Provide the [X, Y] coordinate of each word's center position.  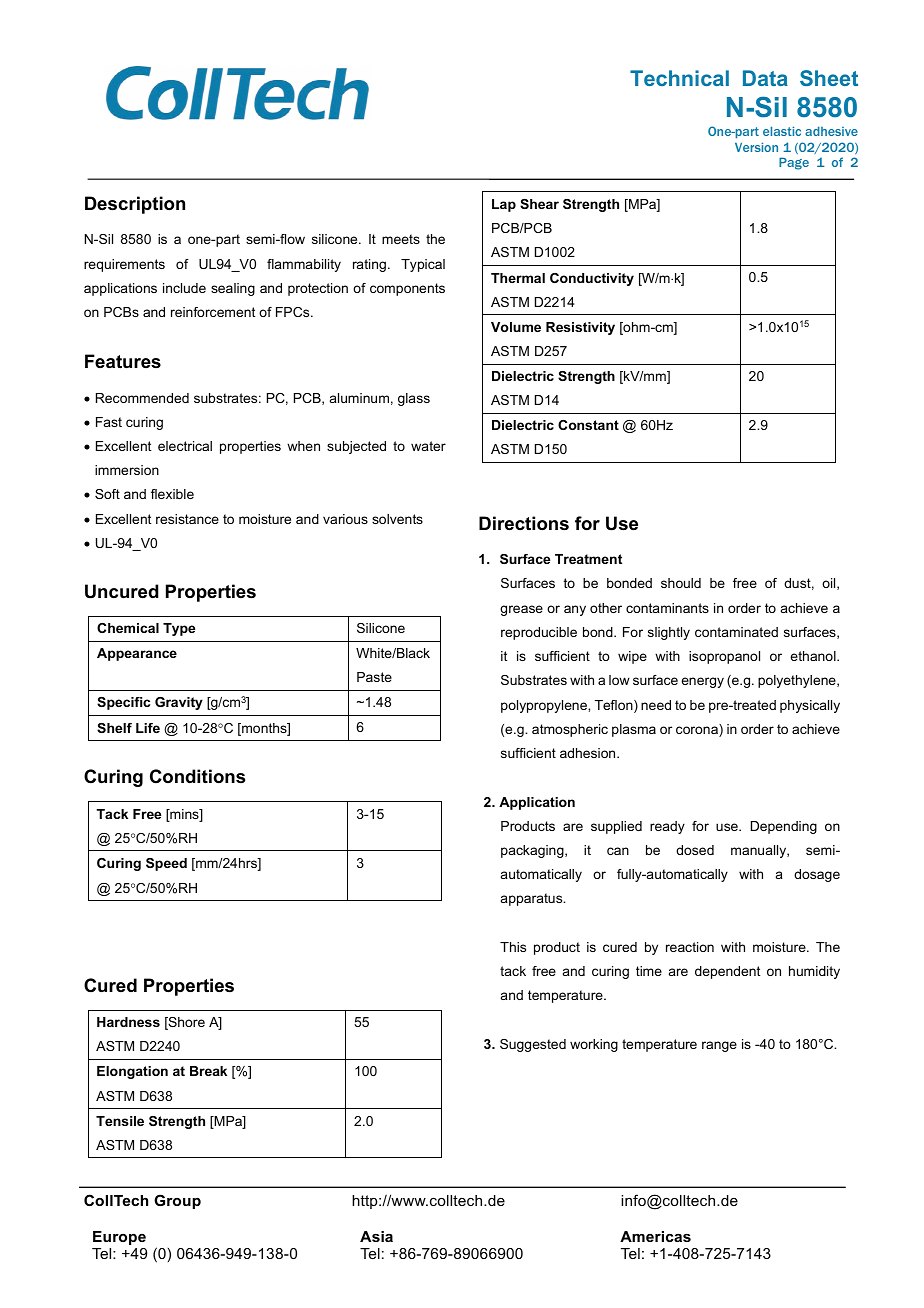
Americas [655, 1236]
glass [414, 399]
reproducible [539, 633]
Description [135, 205]
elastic [782, 131]
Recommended [142, 398]
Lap [504, 205]
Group [177, 1201]
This [513, 947]
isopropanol [724, 657]
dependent [727, 972]
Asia [376, 1236]
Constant [588, 425]
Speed [166, 864]
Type [179, 629]
